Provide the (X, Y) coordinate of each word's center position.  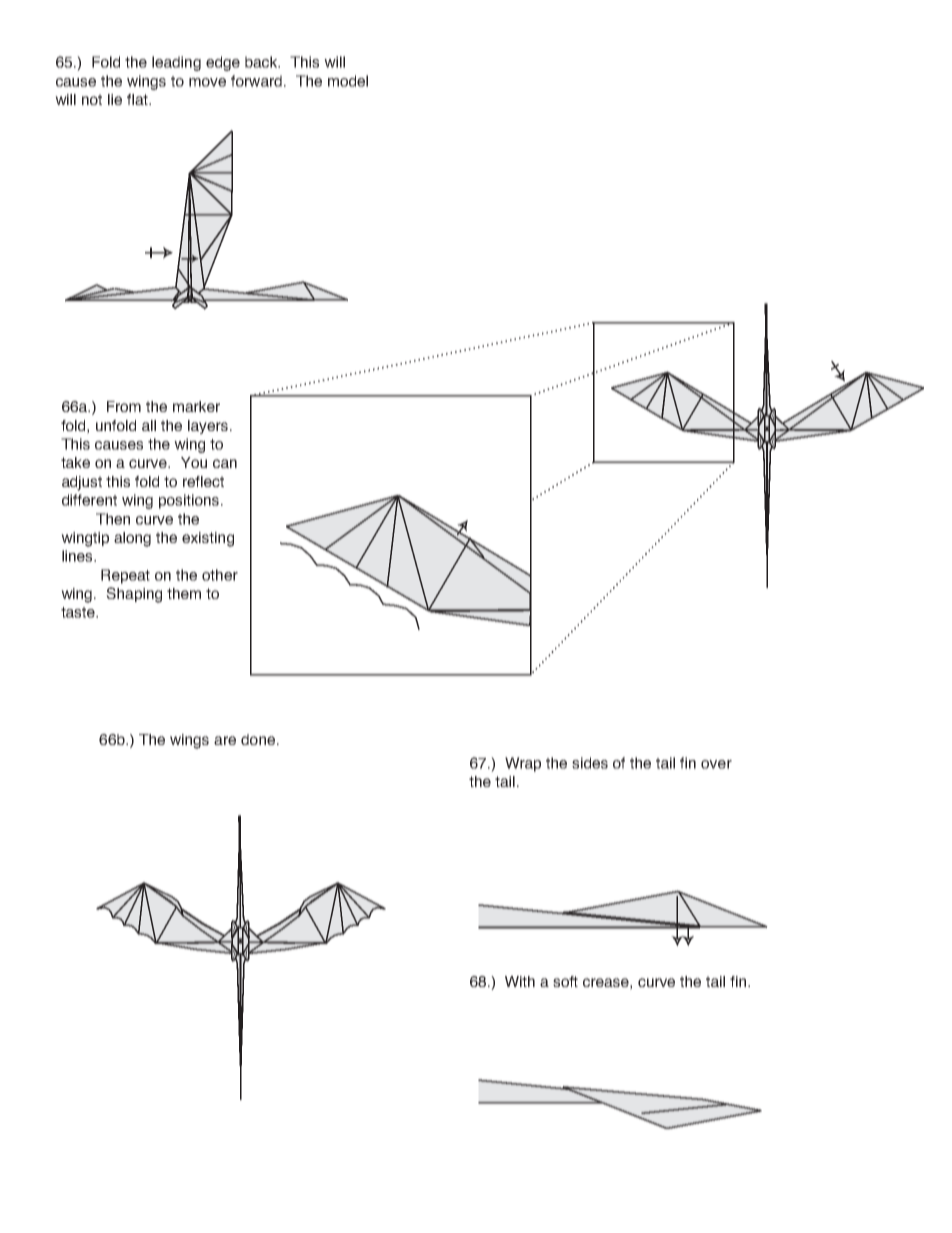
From (124, 406)
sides (590, 763)
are (225, 740)
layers (209, 427)
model (348, 81)
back (262, 62)
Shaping (134, 595)
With (520, 981)
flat (138, 99)
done (258, 739)
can (225, 463)
